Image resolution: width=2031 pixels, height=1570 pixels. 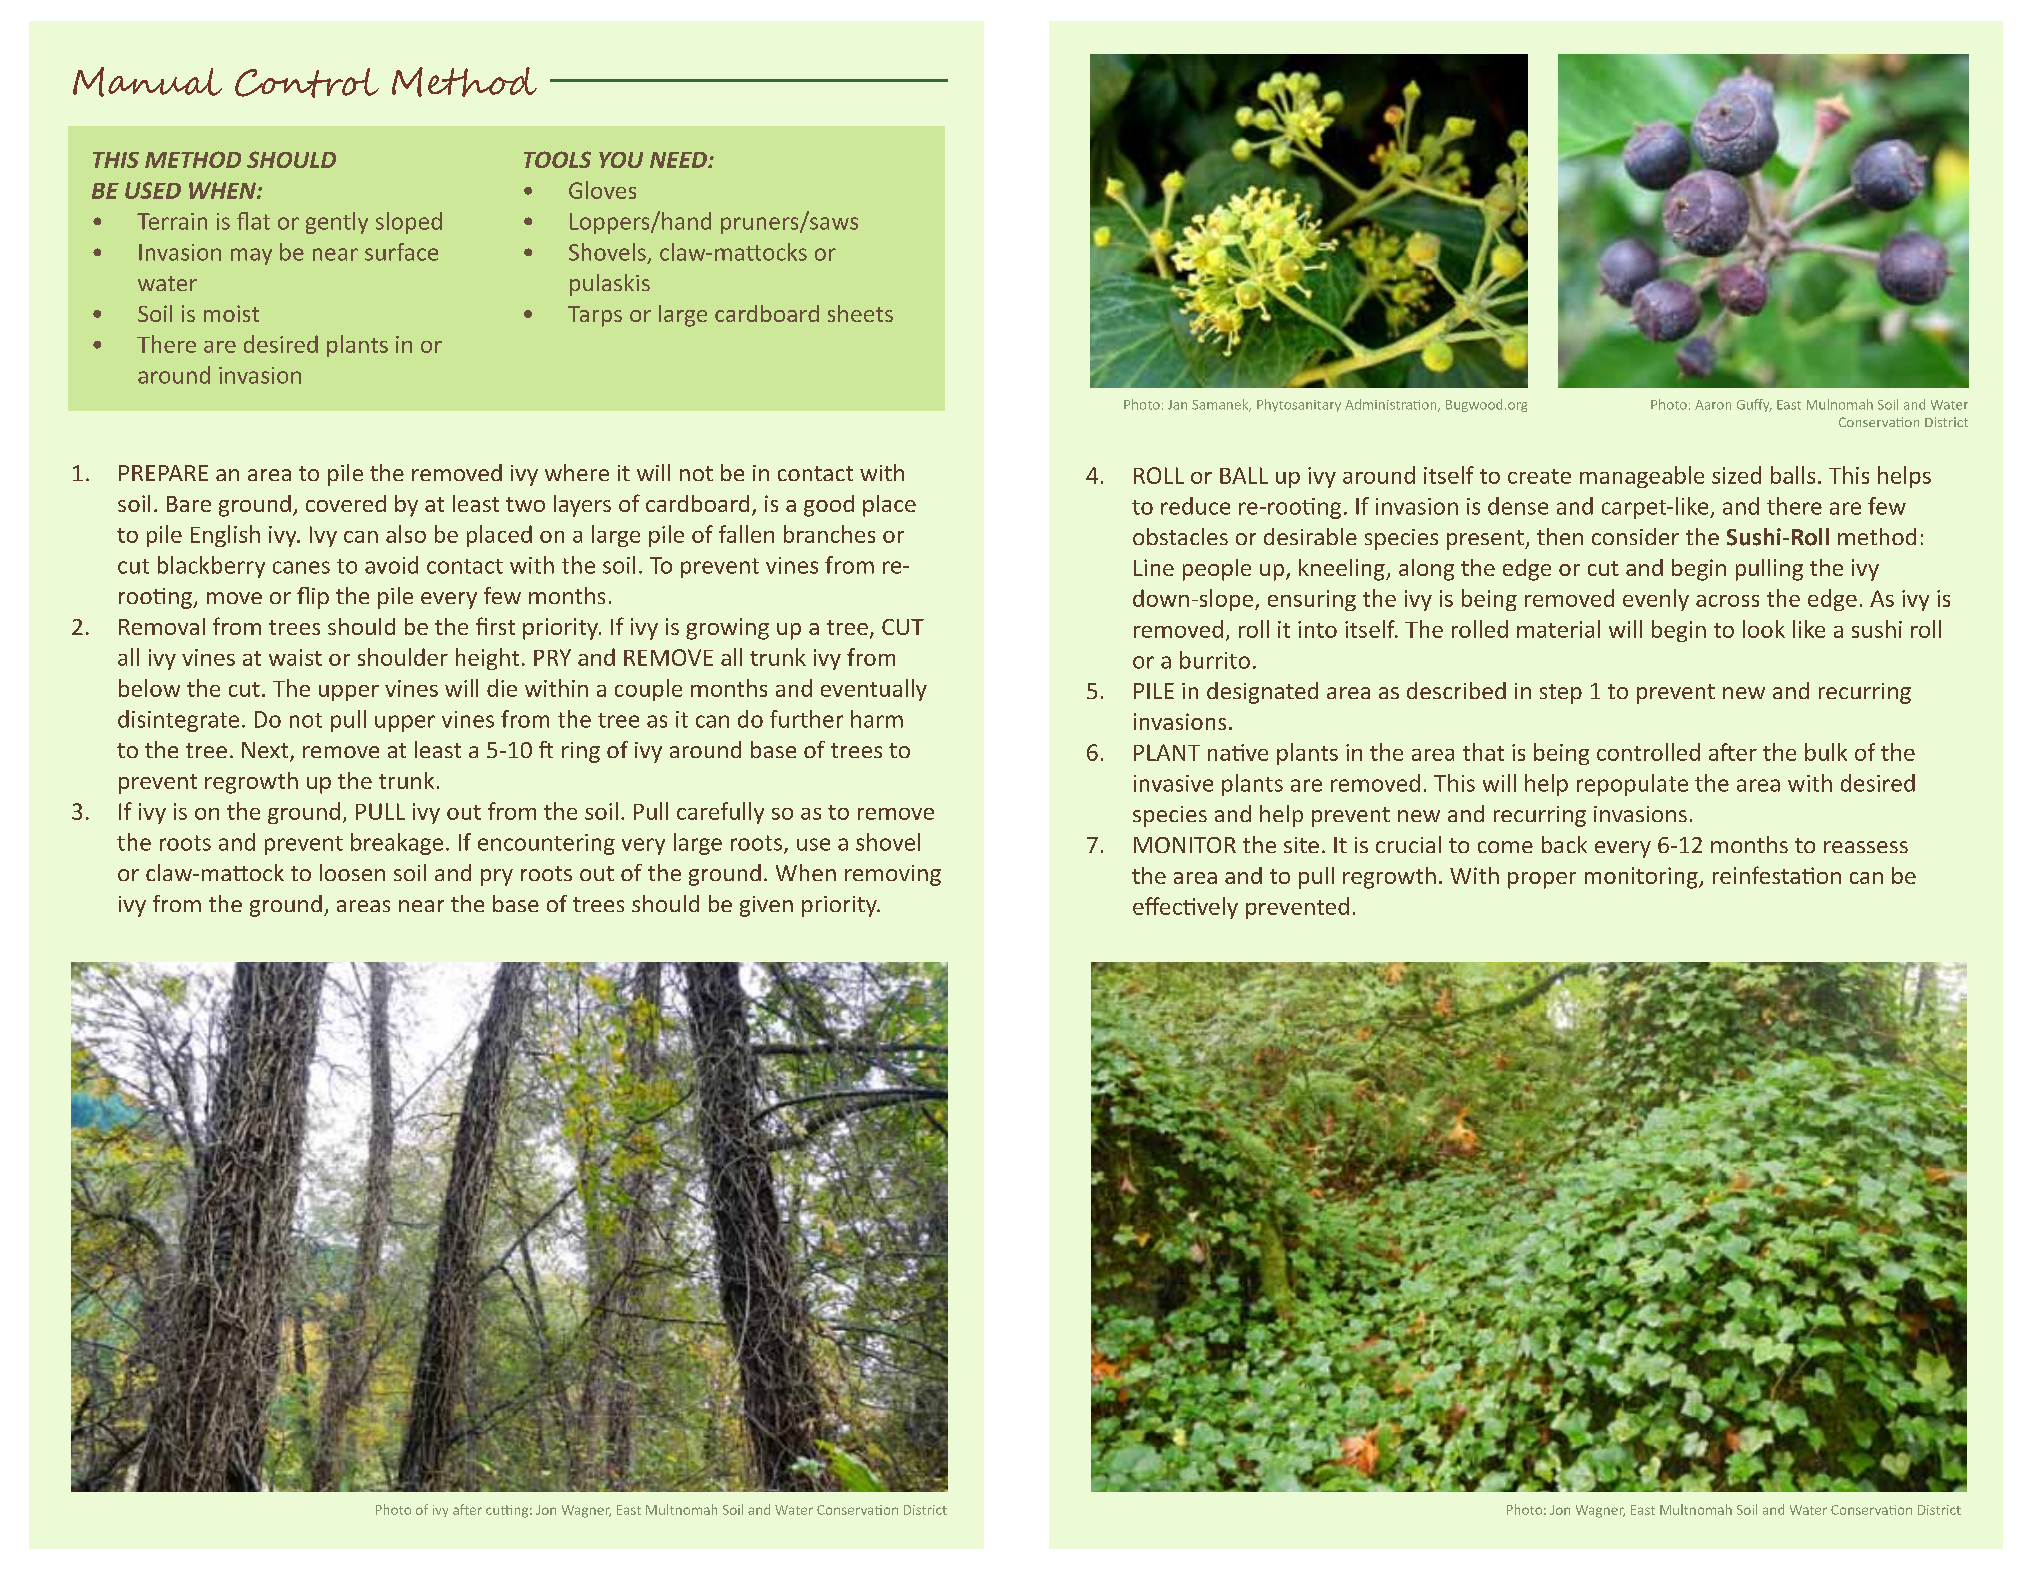 What do you see at coordinates (1642, 477) in the screenshot?
I see `manageable` at bounding box center [1642, 477].
